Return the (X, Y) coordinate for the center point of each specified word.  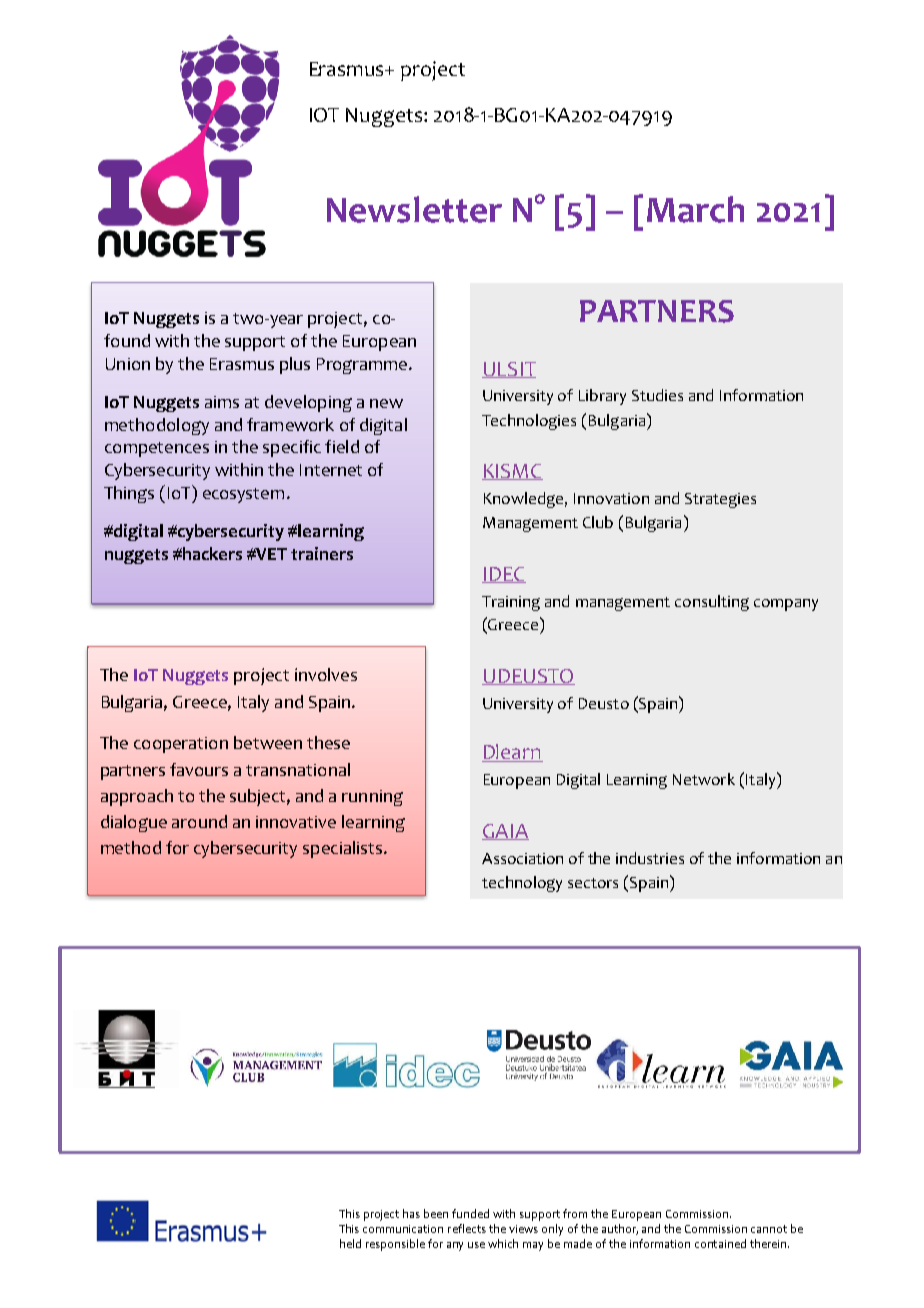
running (372, 798)
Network (704, 779)
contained (720, 1243)
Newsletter (414, 209)
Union (128, 364)
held (350, 1243)
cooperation (181, 745)
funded (470, 1213)
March (695, 209)
